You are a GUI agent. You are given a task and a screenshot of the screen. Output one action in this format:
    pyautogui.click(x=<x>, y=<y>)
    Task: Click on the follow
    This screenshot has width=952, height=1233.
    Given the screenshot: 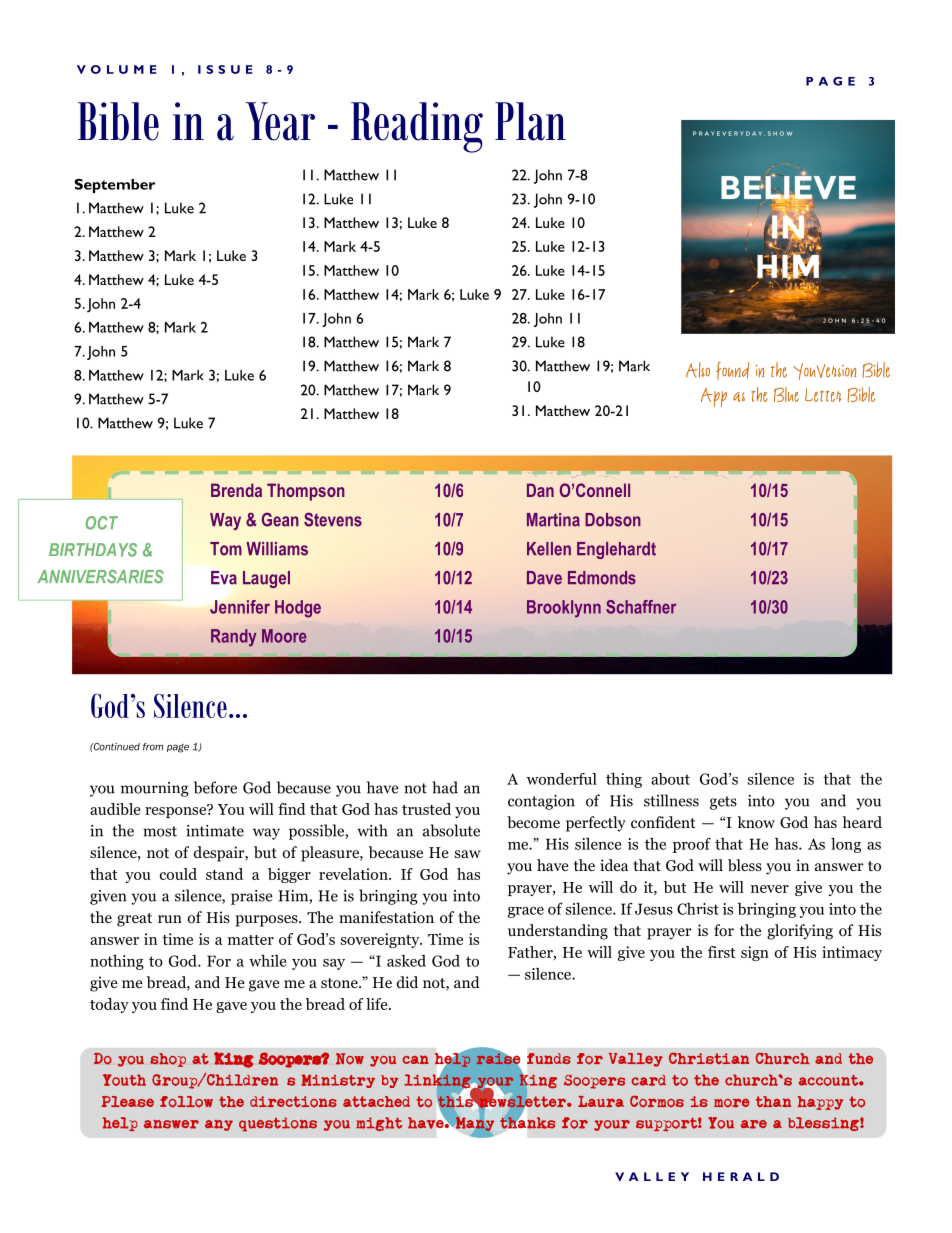 What is the action you would take?
    pyautogui.click(x=186, y=1102)
